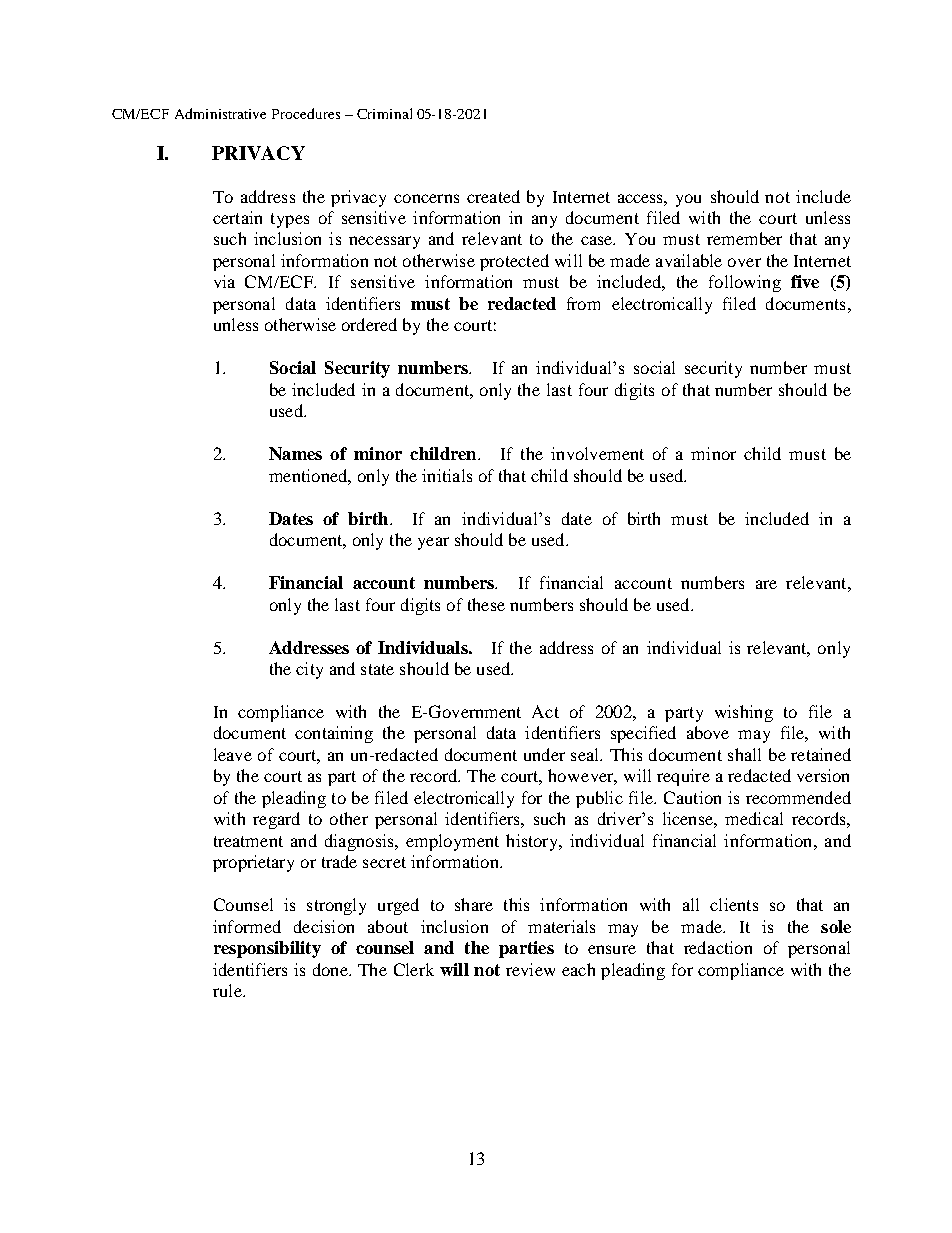 The width and height of the image is (952, 1233). I want to click on redaction, so click(718, 947).
